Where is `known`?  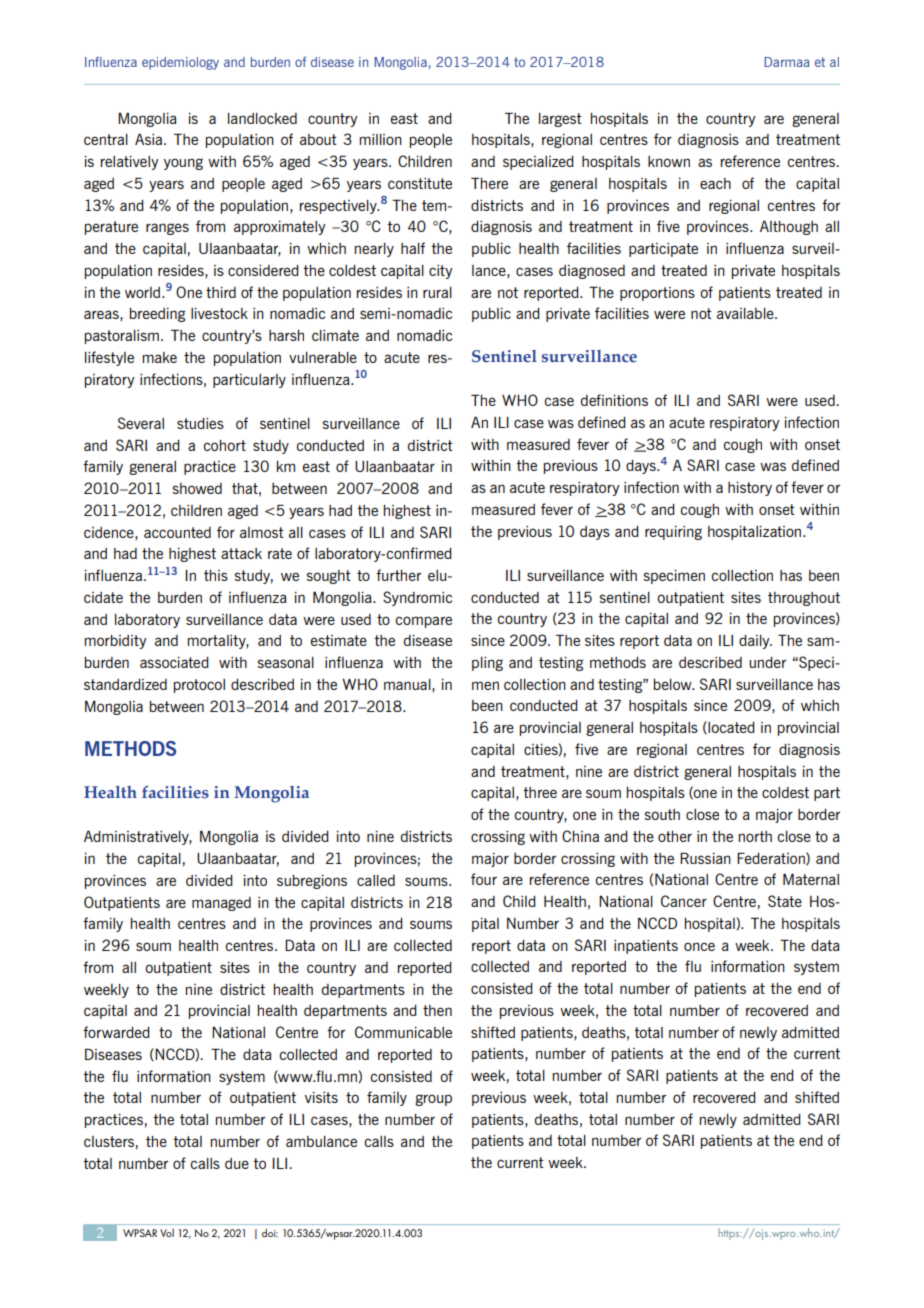
known is located at coordinates (669, 161).
